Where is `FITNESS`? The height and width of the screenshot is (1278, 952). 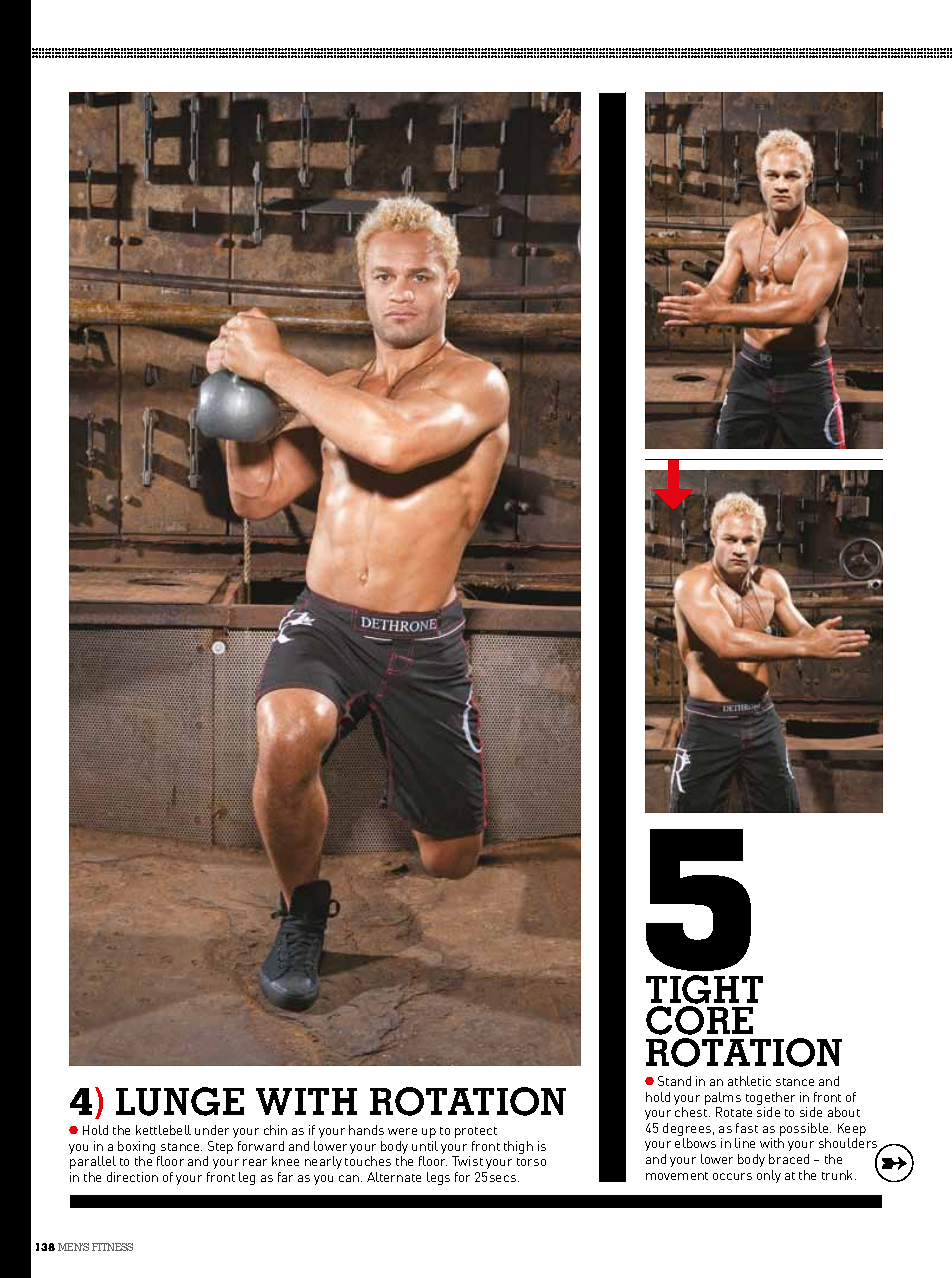 FITNESS is located at coordinates (112, 1247).
